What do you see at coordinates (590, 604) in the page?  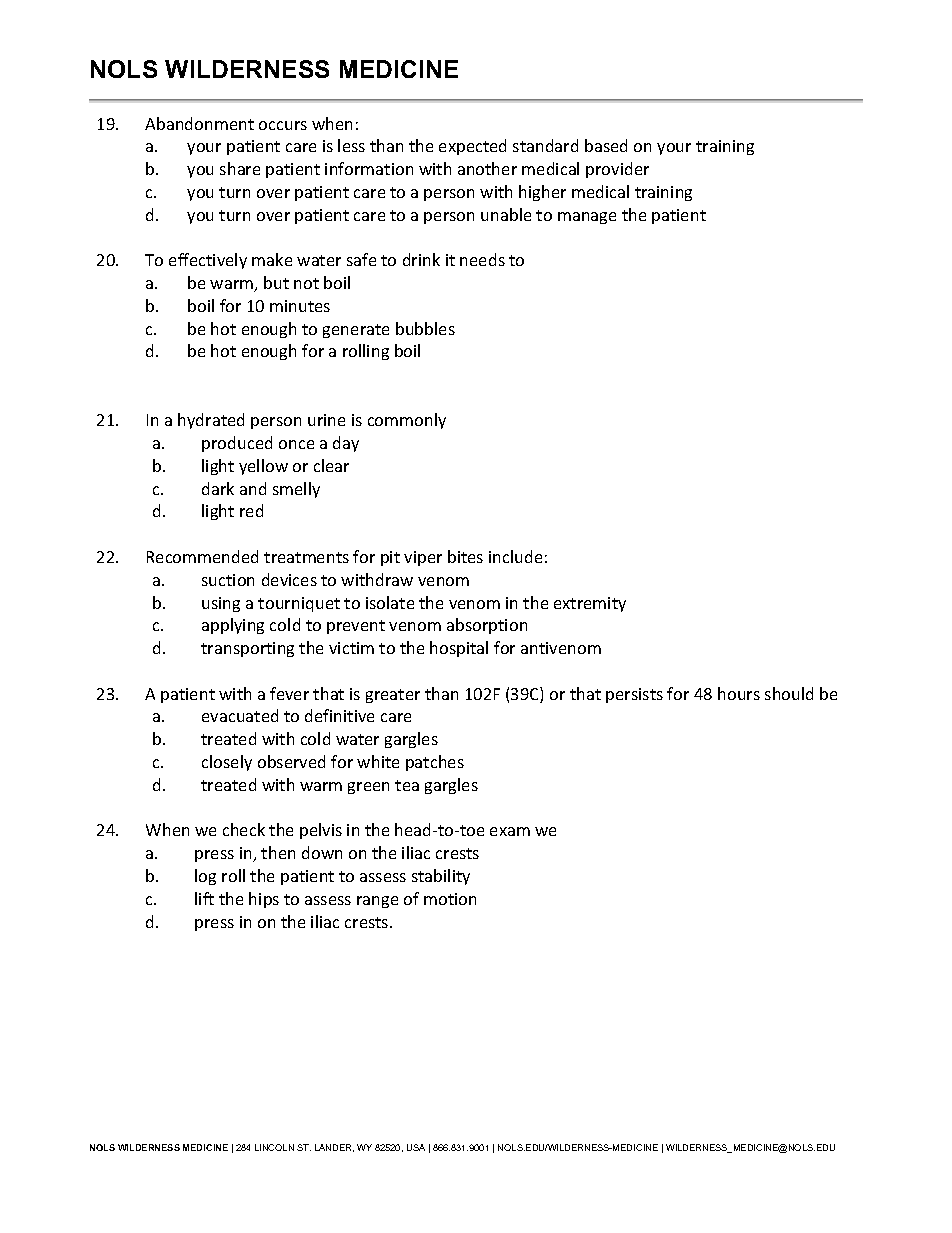 I see `extremity` at bounding box center [590, 604].
